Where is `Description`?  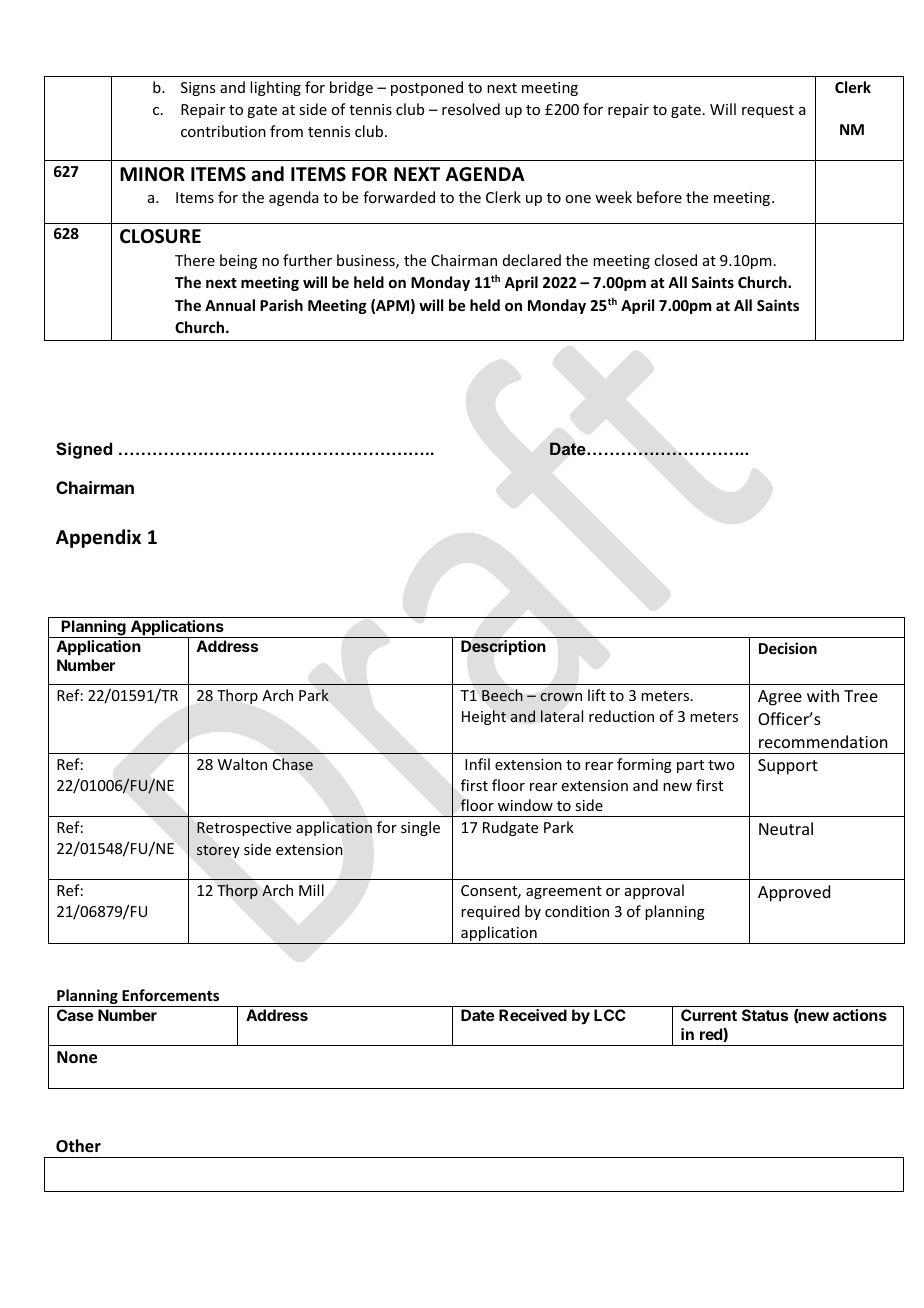 Description is located at coordinates (503, 648).
